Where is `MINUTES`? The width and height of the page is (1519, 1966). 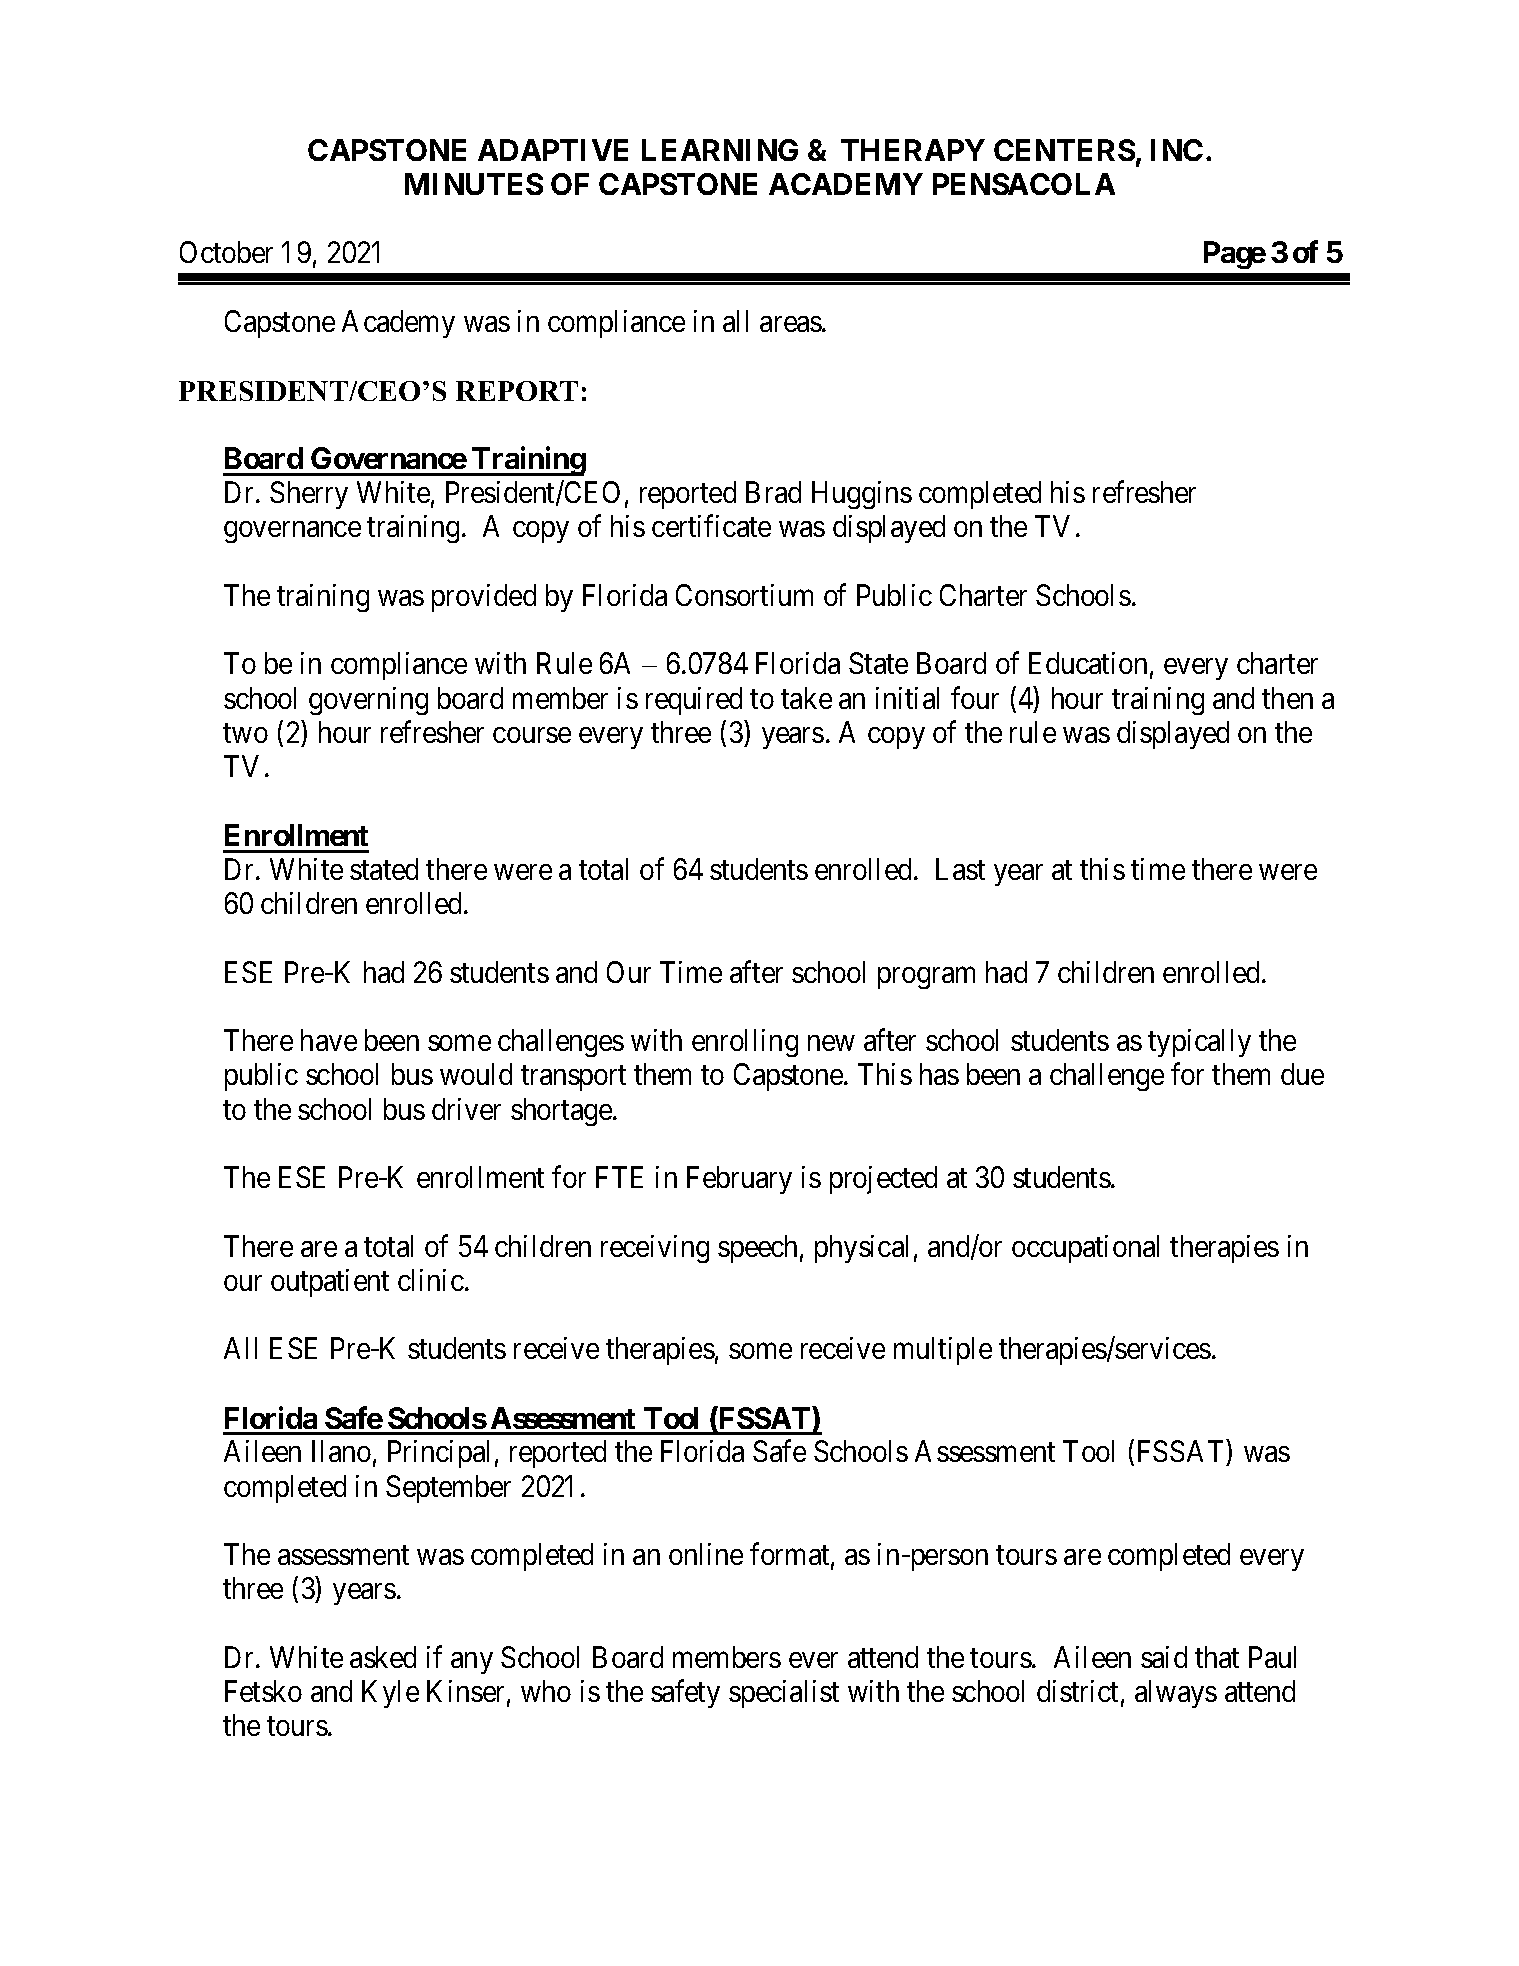
MINUTES is located at coordinates (474, 184).
